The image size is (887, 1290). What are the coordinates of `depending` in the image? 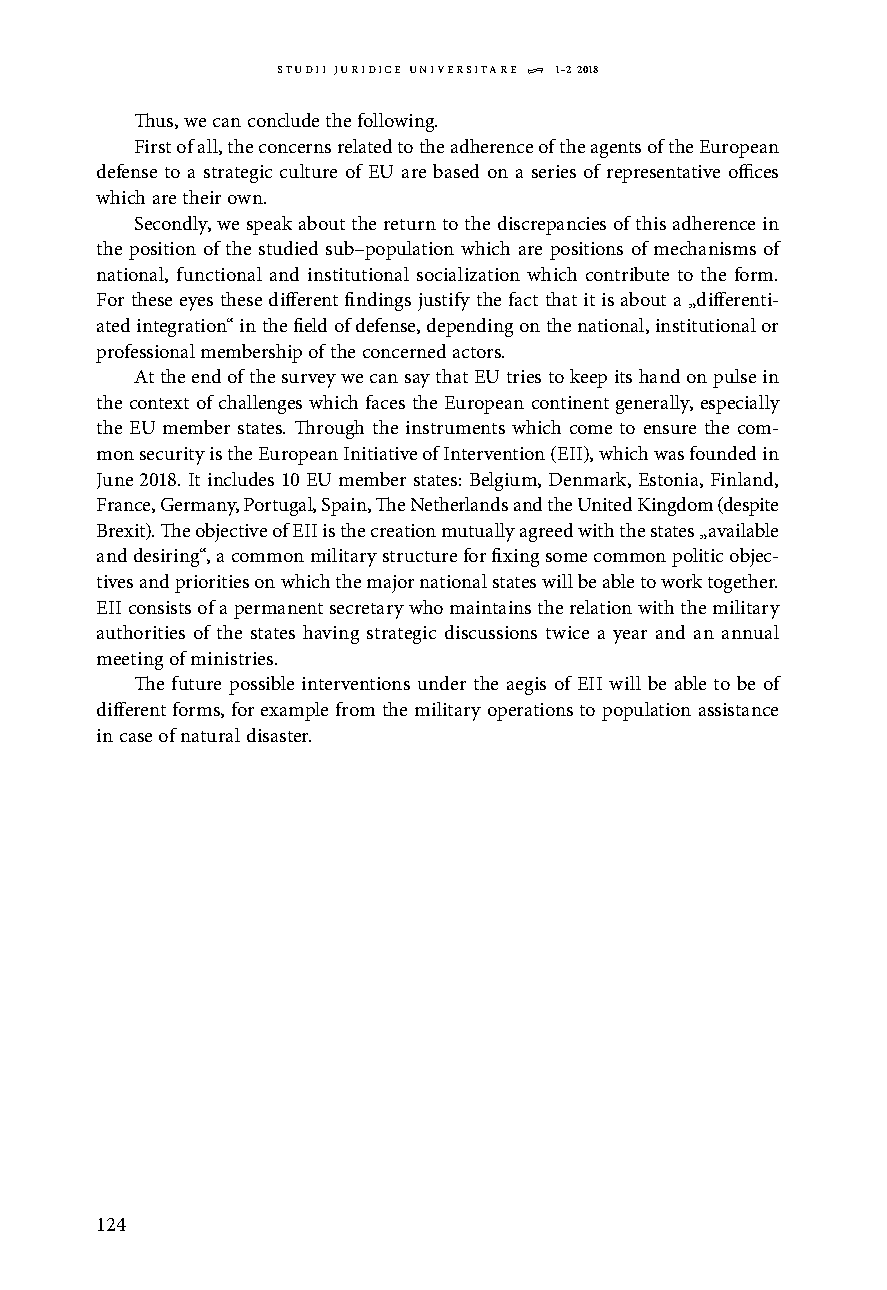 It's located at (470, 327).
